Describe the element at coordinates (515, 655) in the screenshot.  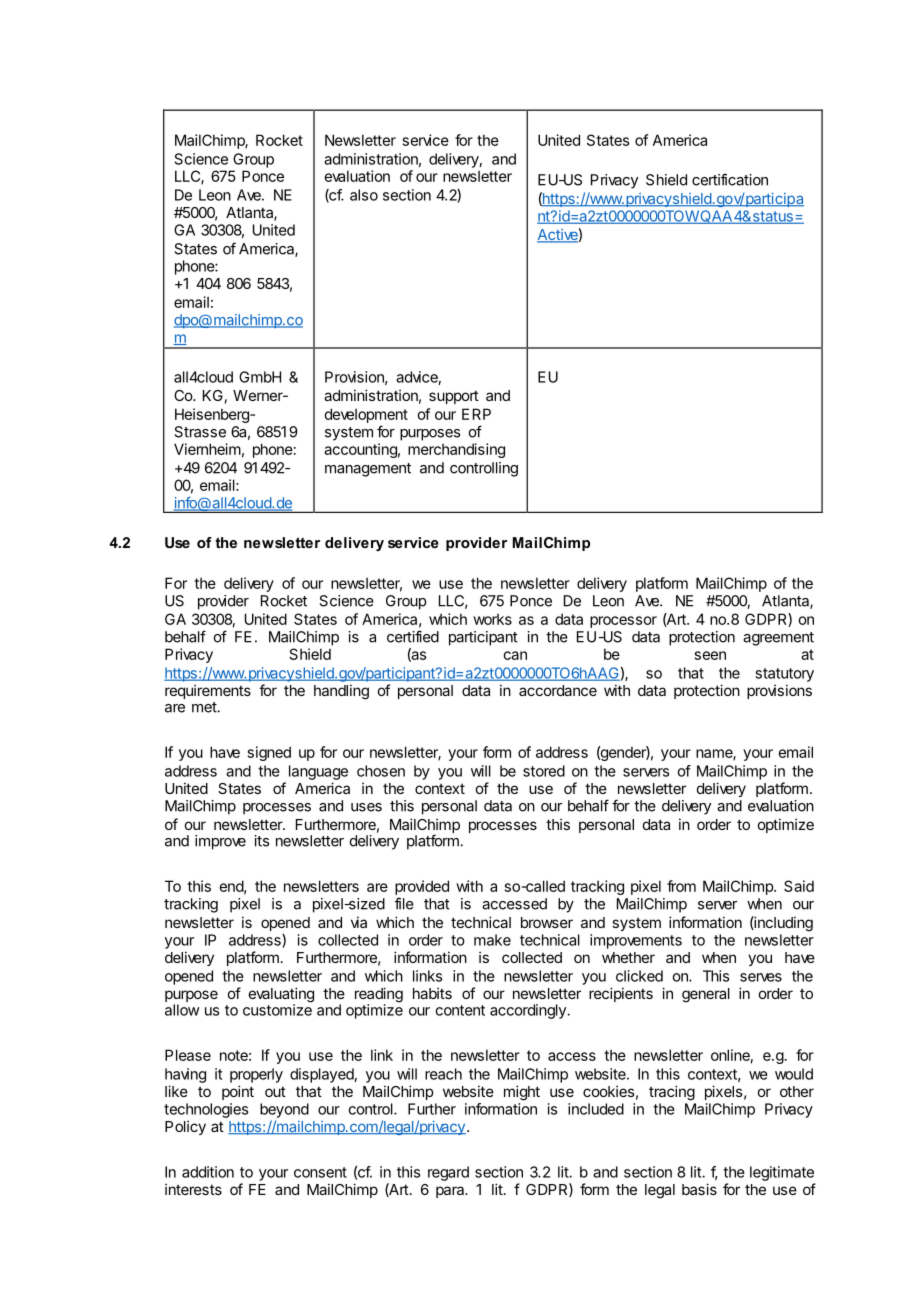
I see `can` at that location.
